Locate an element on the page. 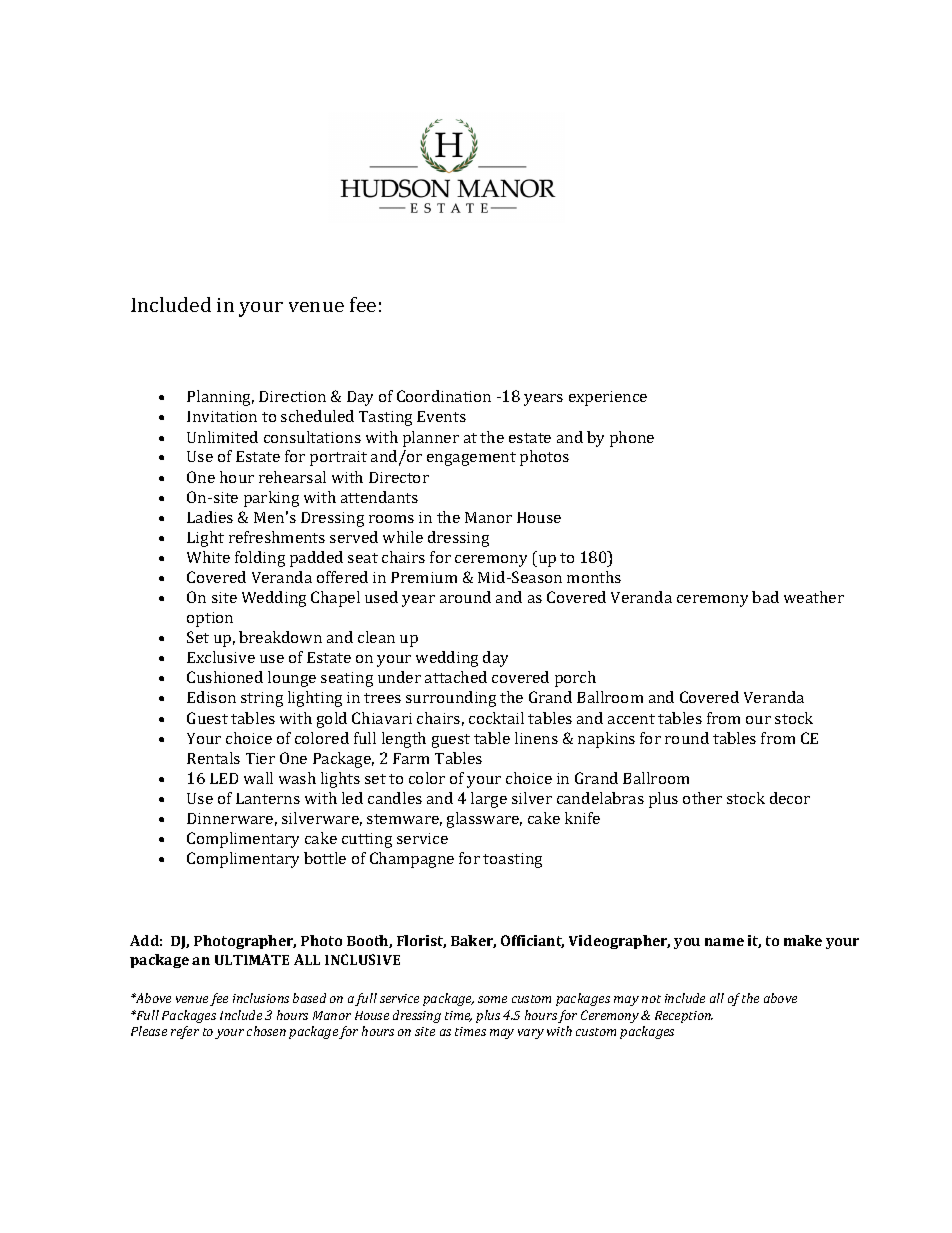 Image resolution: width=952 pixels, height=1233 pixels. Invitation is located at coordinates (222, 416).
